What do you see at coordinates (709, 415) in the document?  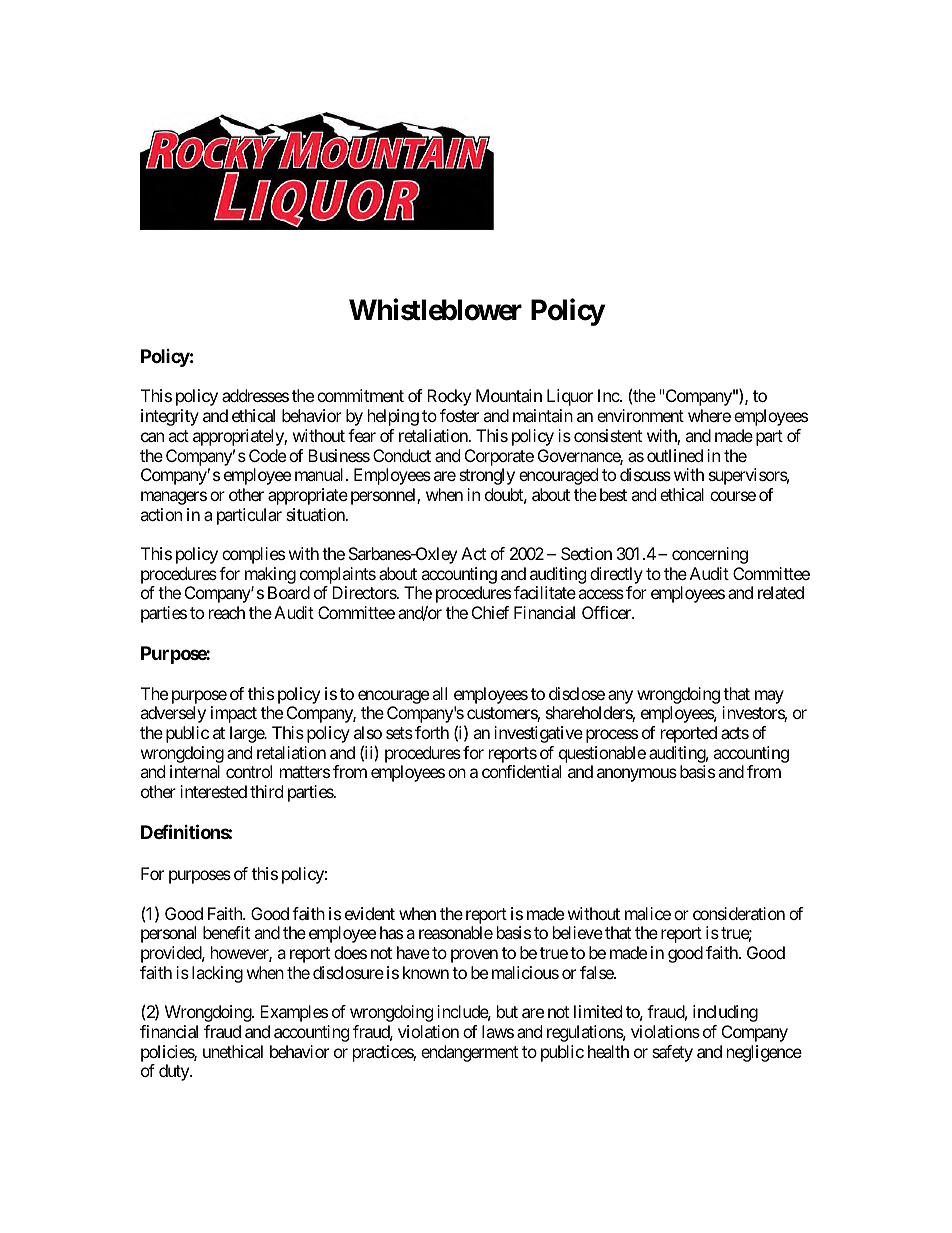 I see `where` at bounding box center [709, 415].
